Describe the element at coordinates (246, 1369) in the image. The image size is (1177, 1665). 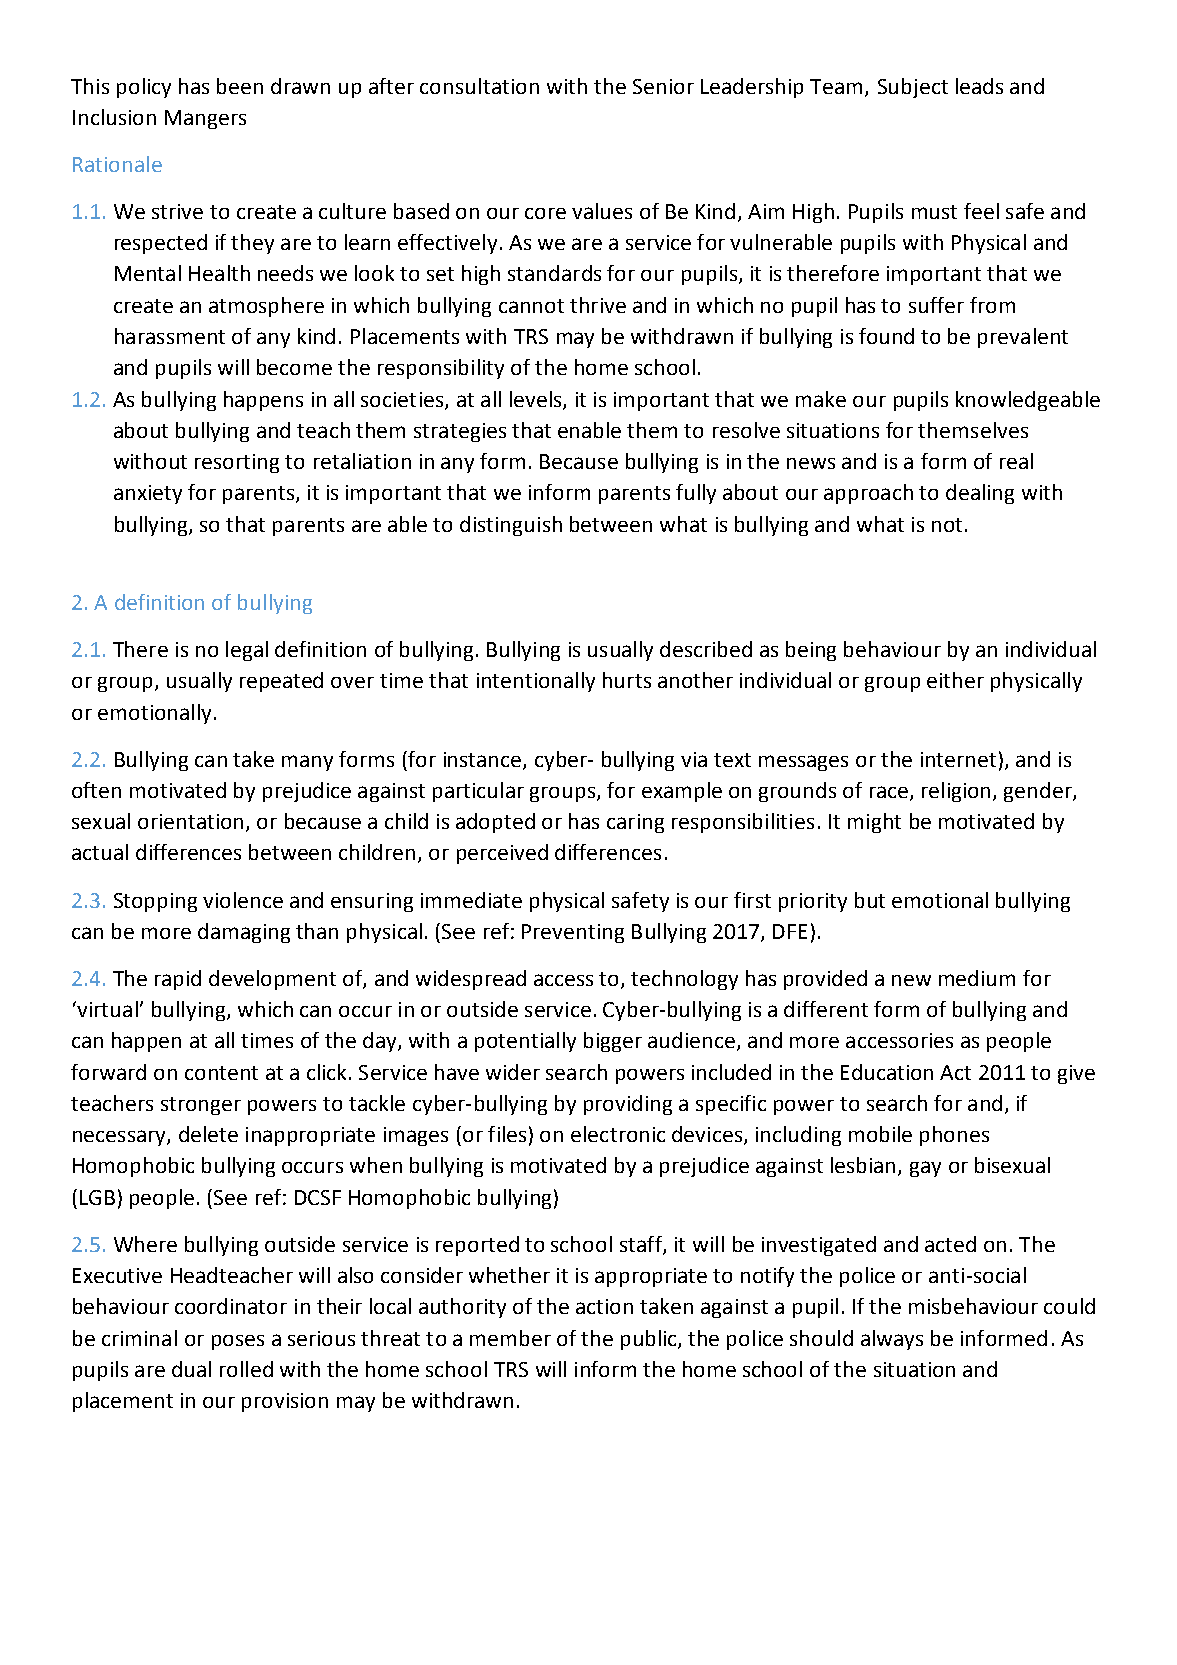
I see `rolled` at that location.
